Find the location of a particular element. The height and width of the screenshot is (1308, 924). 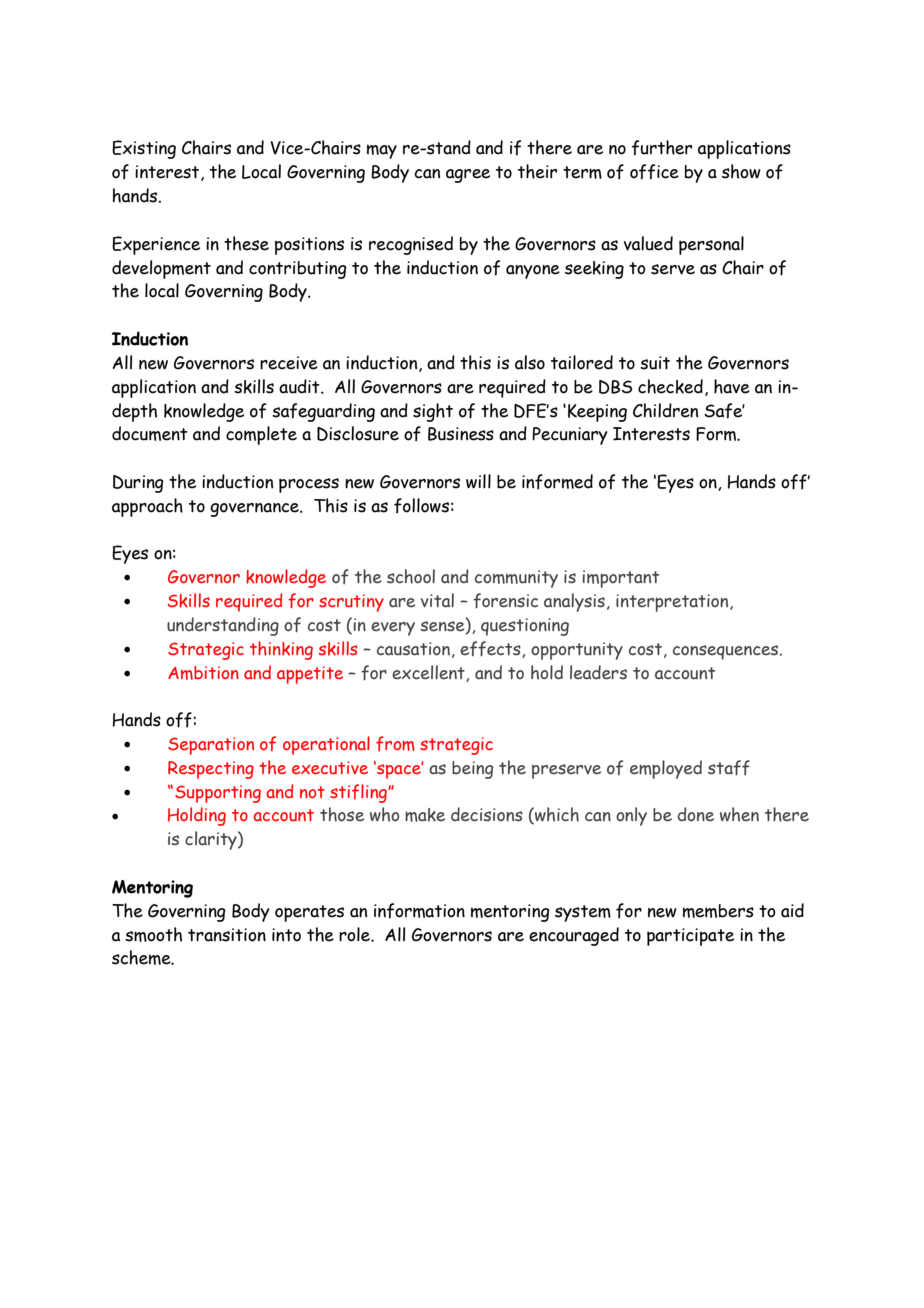

also is located at coordinates (530, 362).
